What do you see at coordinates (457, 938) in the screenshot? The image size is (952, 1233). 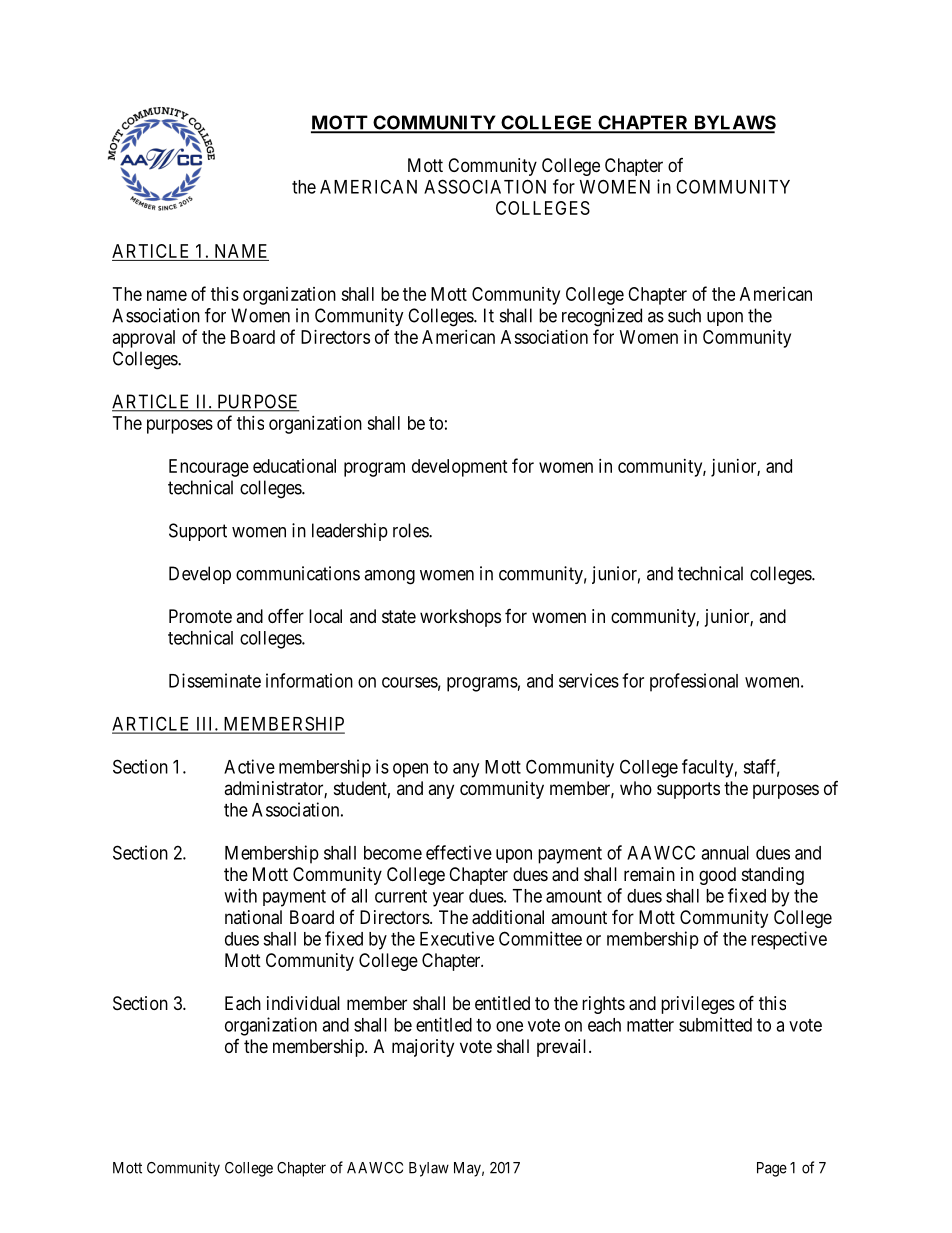 I see `Executive` at bounding box center [457, 938].
